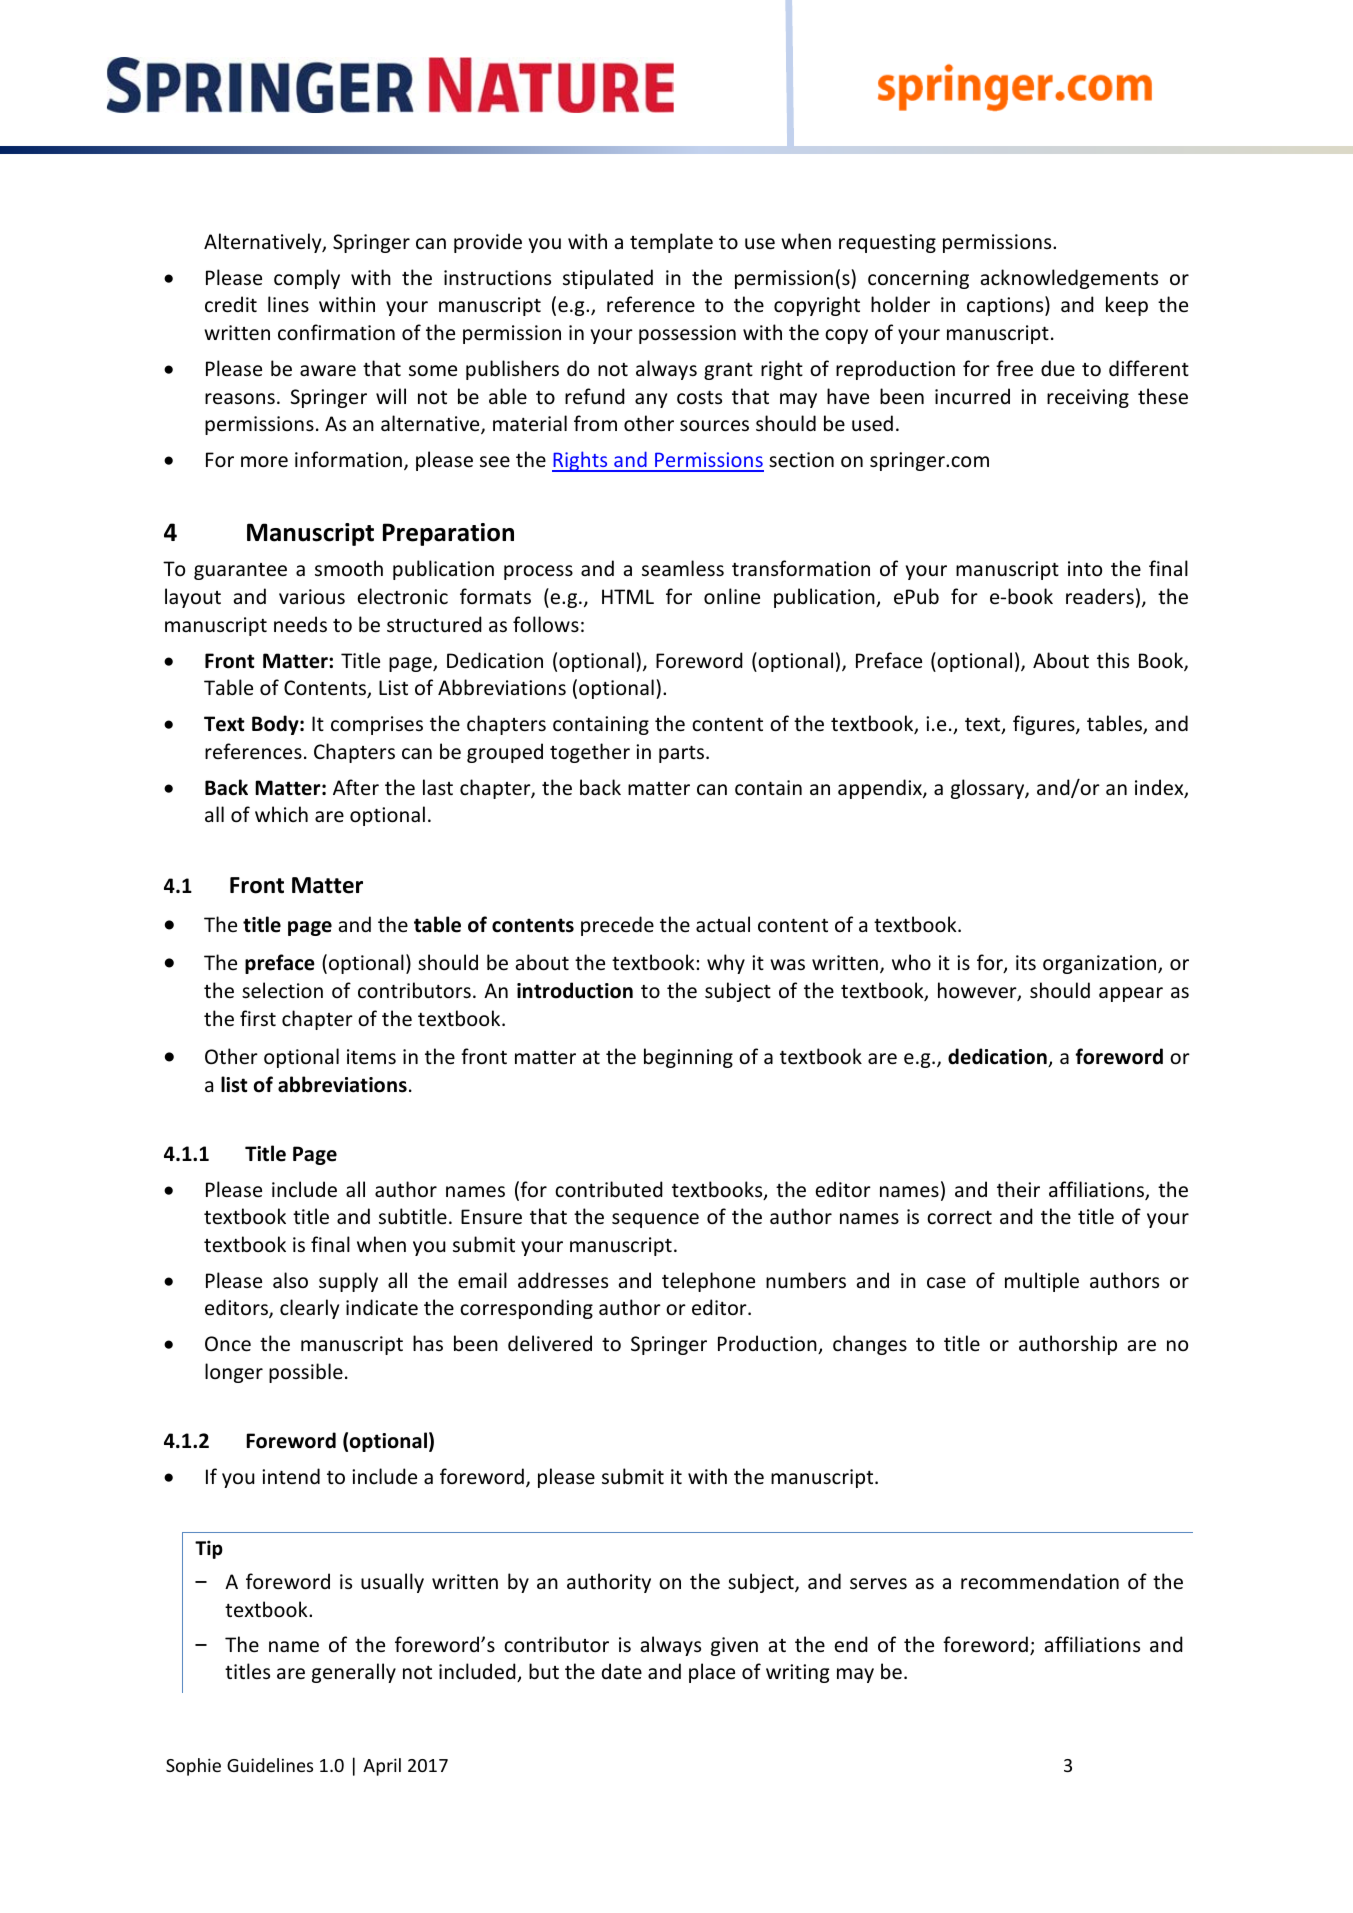  What do you see at coordinates (1040, 1581) in the image?
I see `recommendation` at bounding box center [1040, 1581].
